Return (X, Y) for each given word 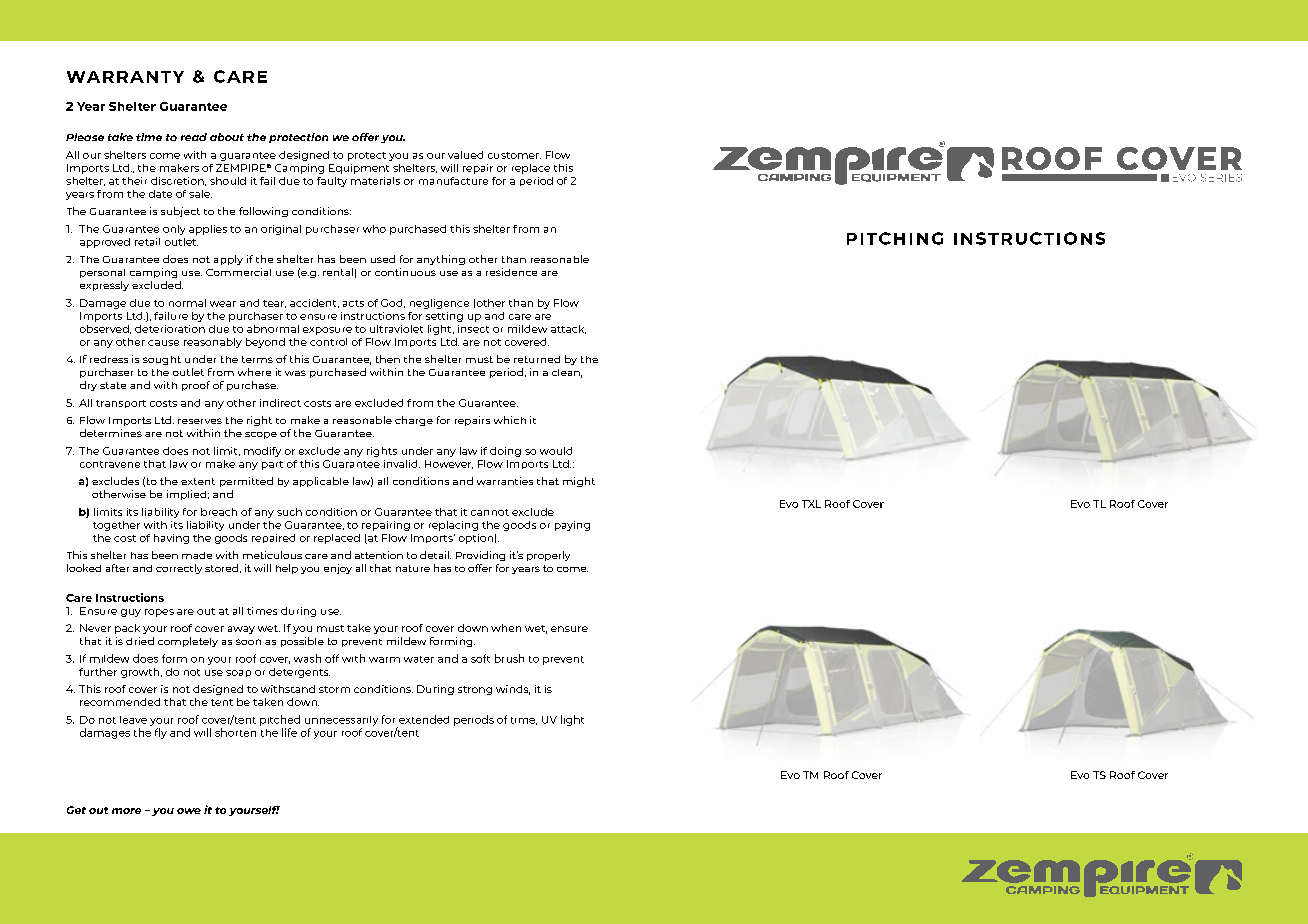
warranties (505, 481)
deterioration (170, 329)
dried (140, 641)
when (506, 628)
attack (568, 329)
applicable (321, 482)
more (126, 811)
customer (514, 155)
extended (424, 719)
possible (302, 642)
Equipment (359, 169)
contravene (110, 464)
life (289, 732)
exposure (327, 331)
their (134, 181)
